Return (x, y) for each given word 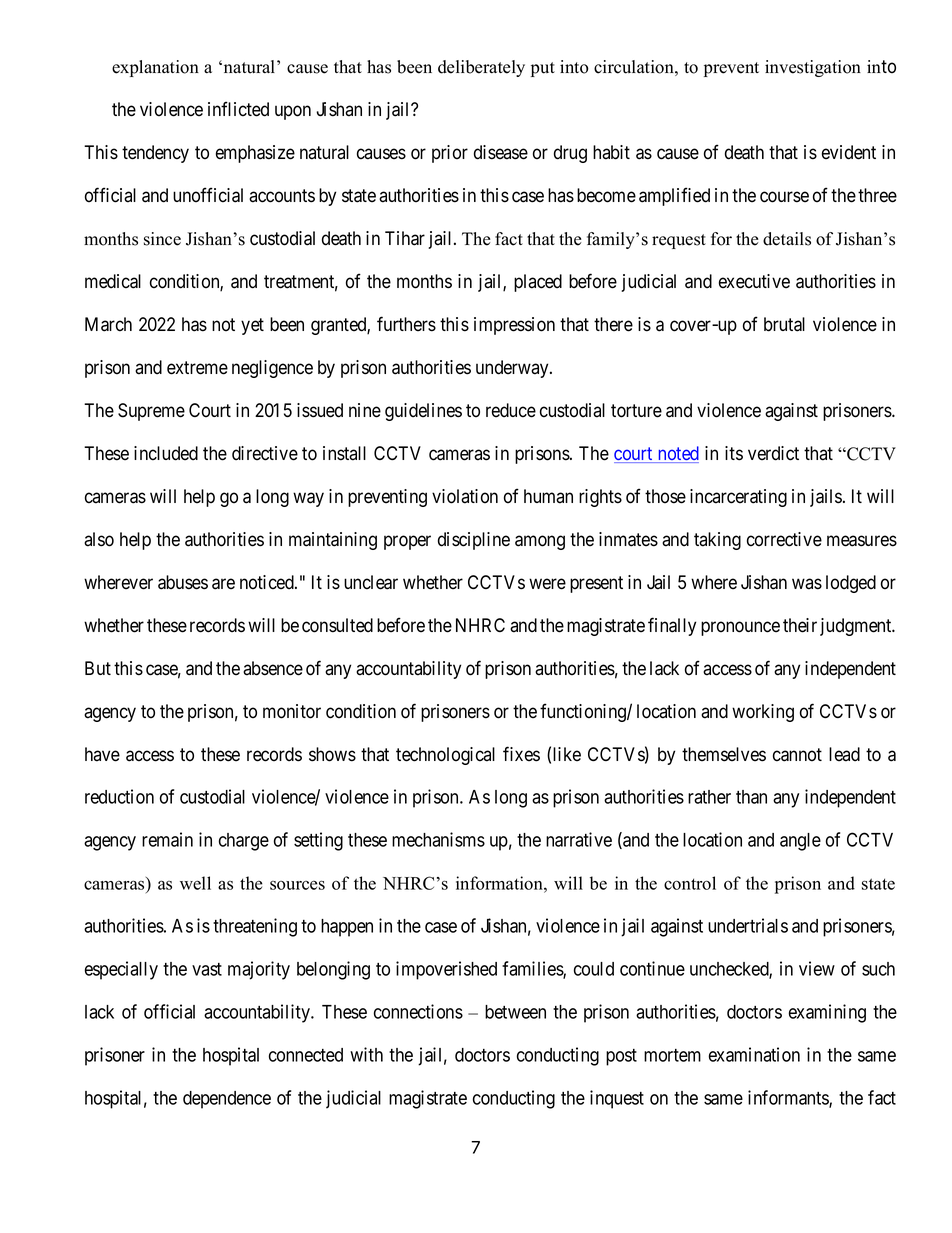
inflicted (238, 109)
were (547, 584)
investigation (813, 68)
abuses (183, 582)
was (807, 584)
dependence (227, 1100)
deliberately (481, 68)
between (515, 1012)
